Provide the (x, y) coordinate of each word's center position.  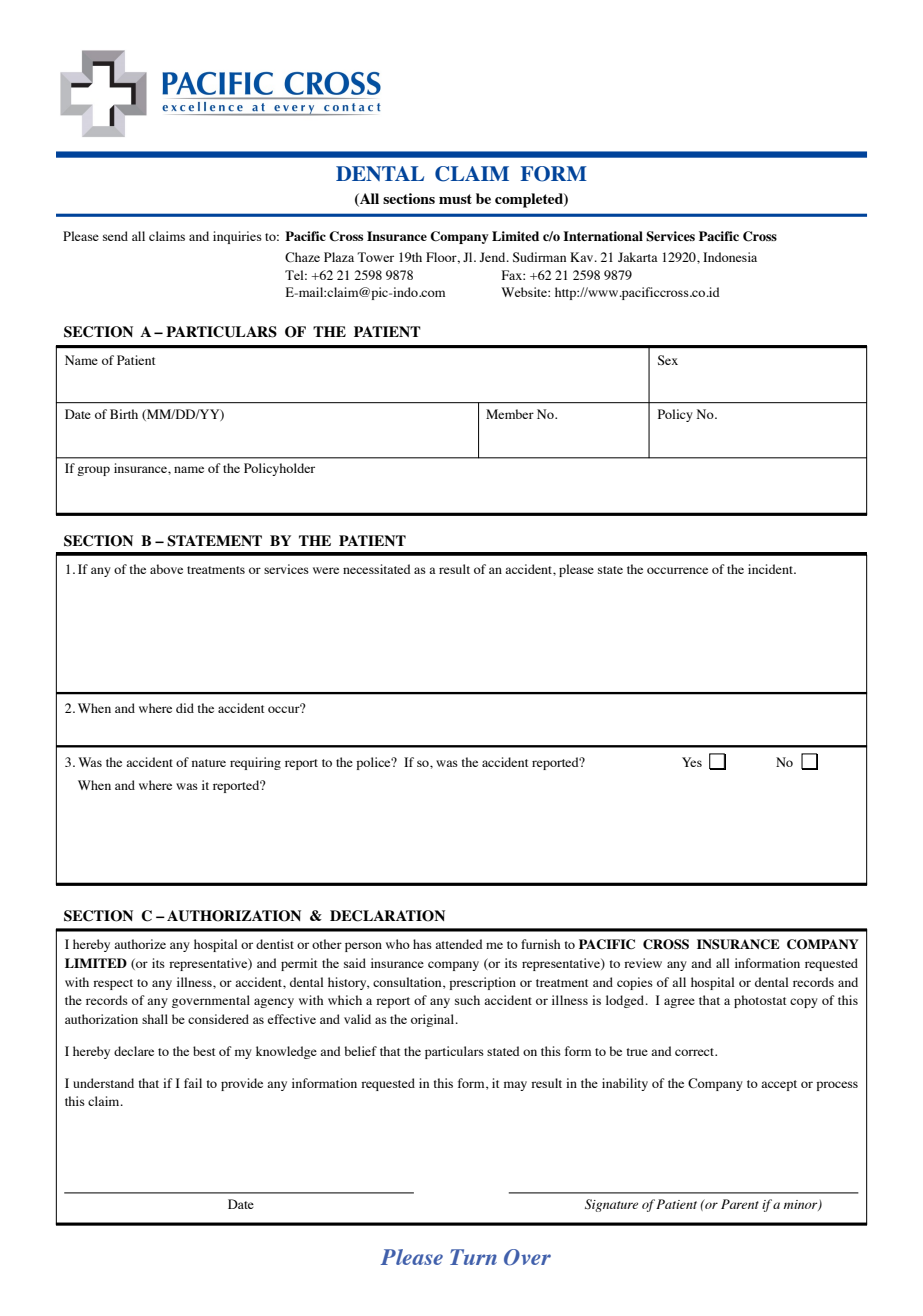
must (455, 199)
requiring (255, 763)
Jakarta (638, 257)
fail (193, 1083)
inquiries (237, 237)
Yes (692, 762)
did (185, 708)
